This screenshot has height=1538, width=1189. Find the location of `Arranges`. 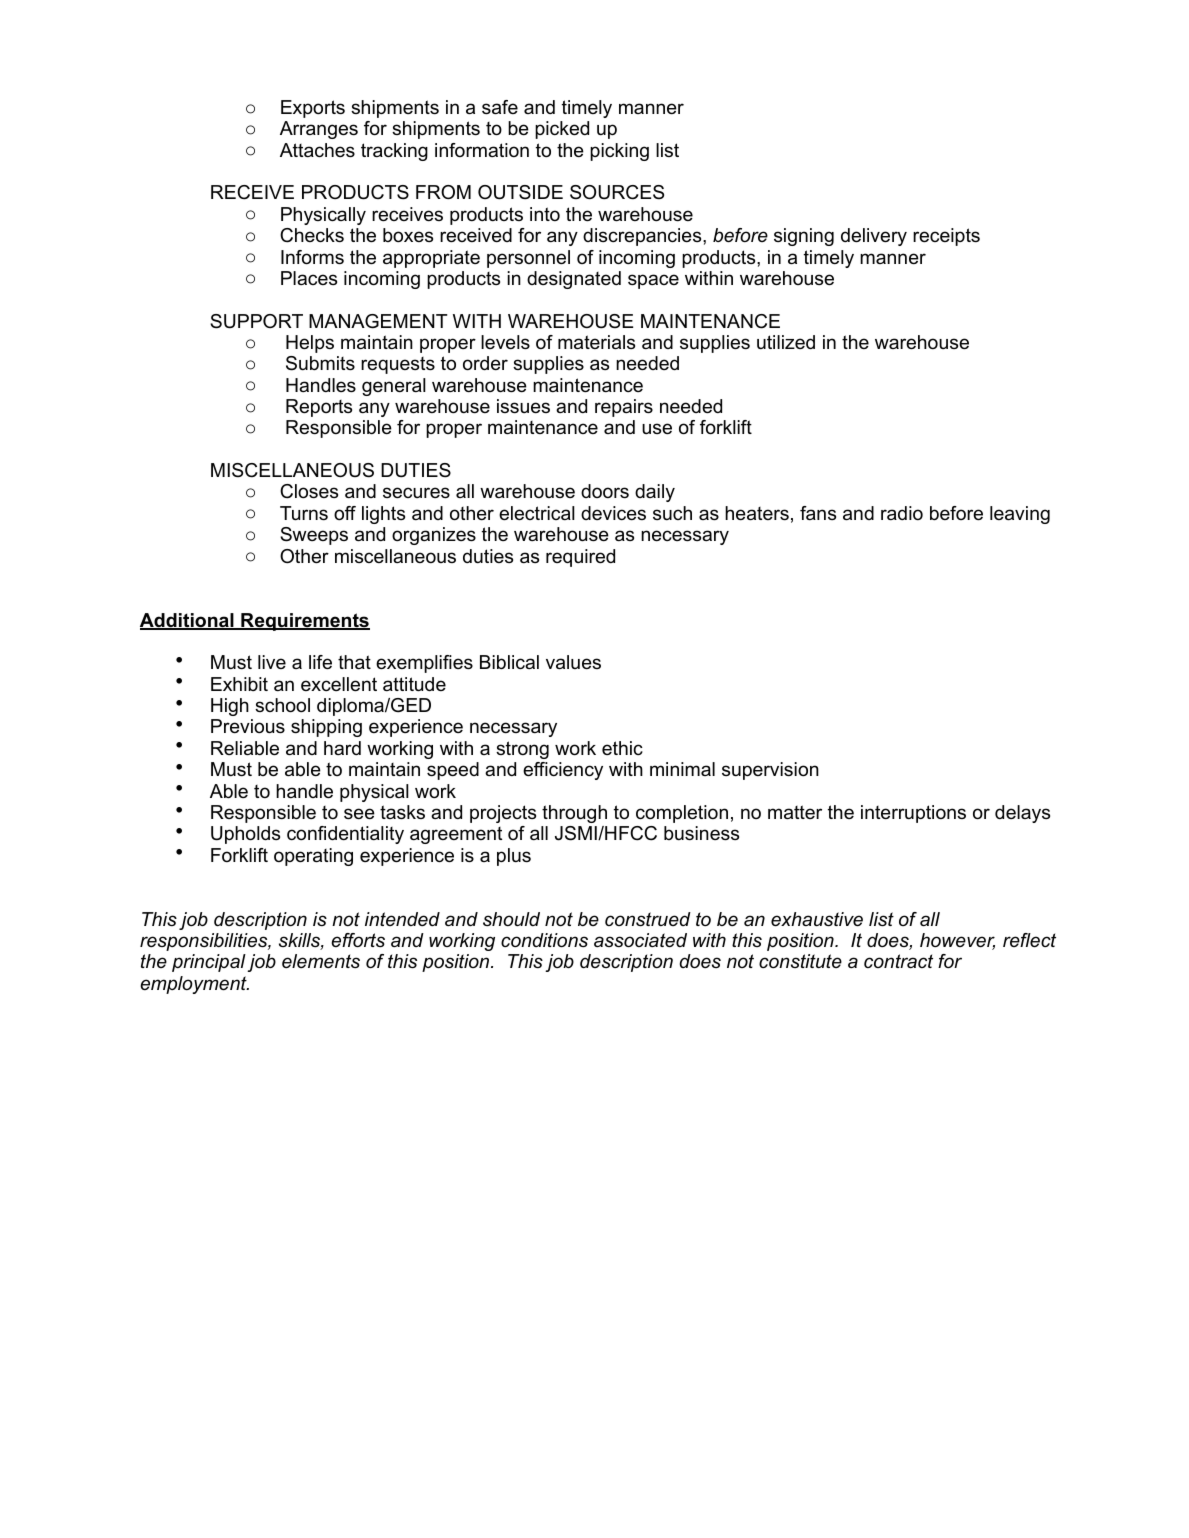

Arranges is located at coordinates (319, 130).
